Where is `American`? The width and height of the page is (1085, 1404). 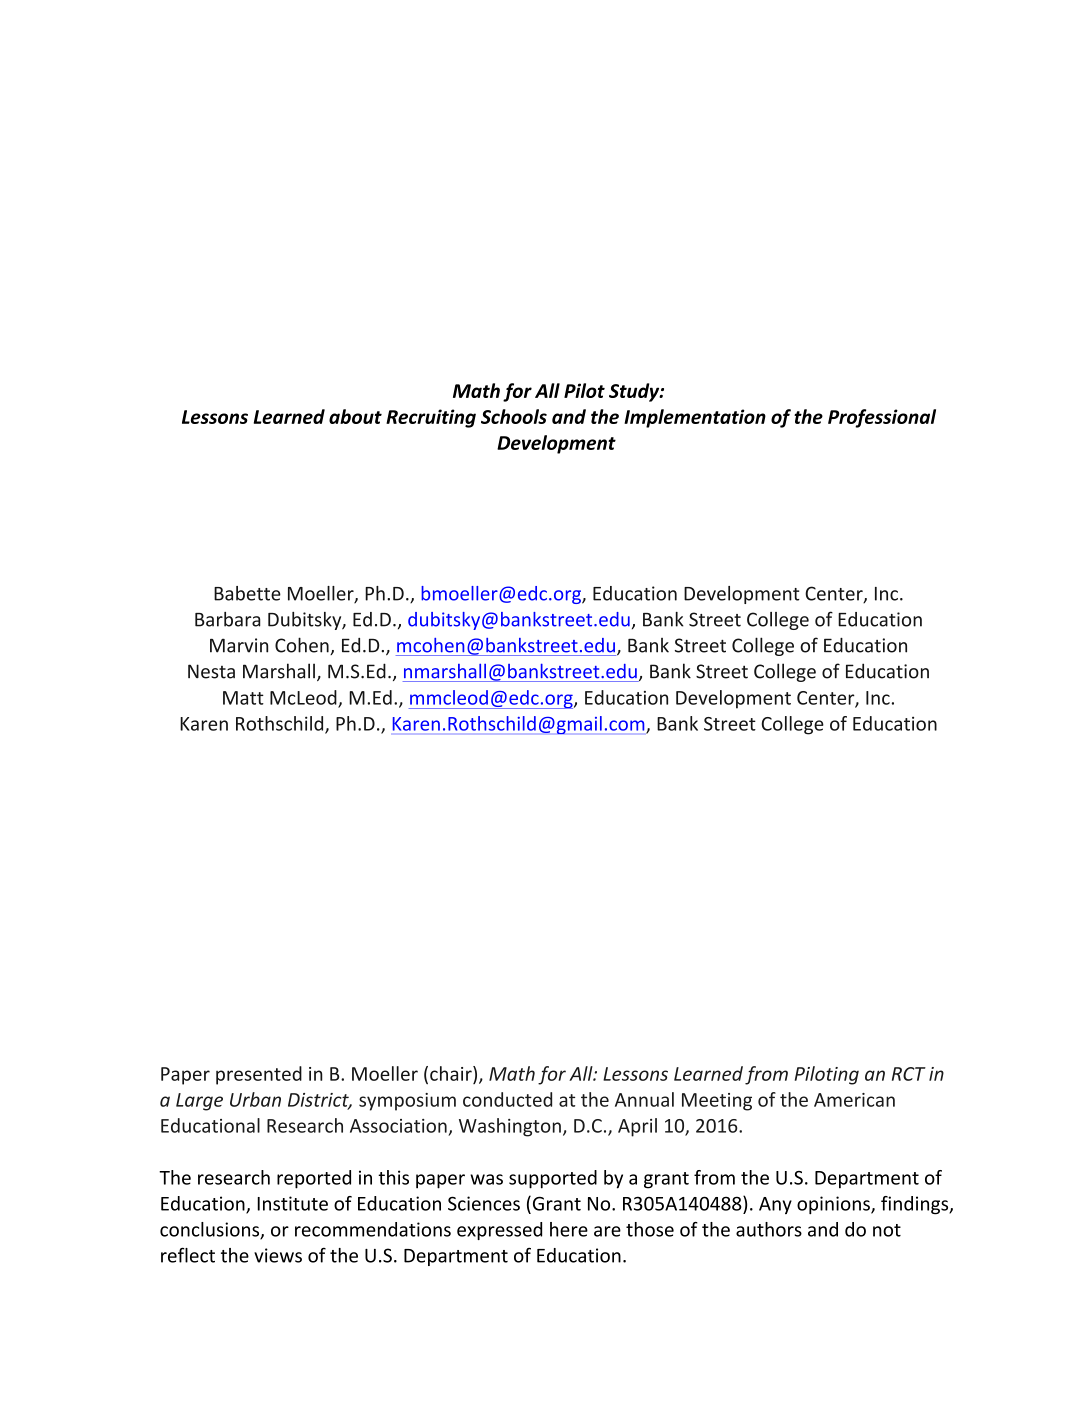 American is located at coordinates (854, 1100).
